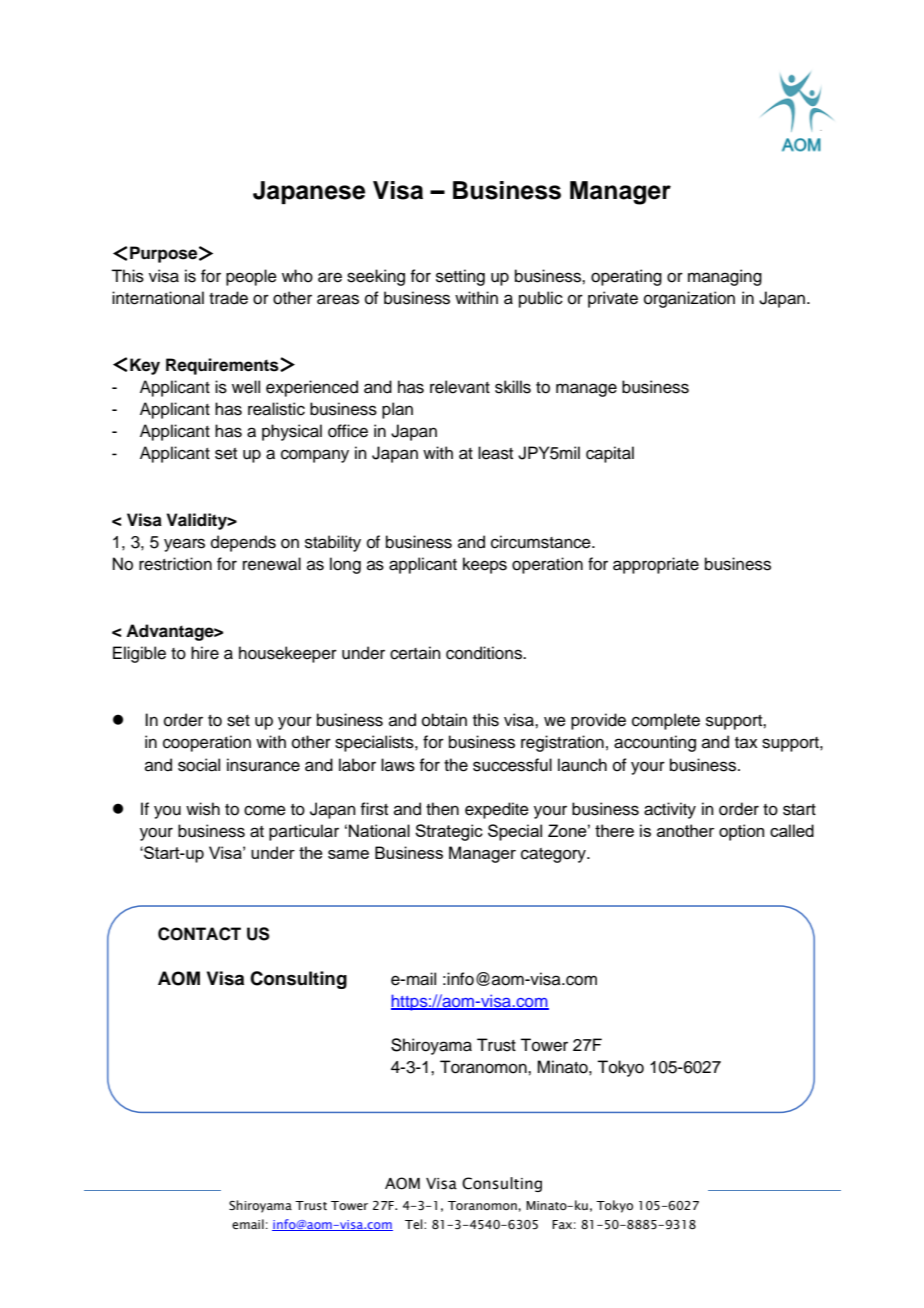  I want to click on CONTACT, so click(199, 934).
